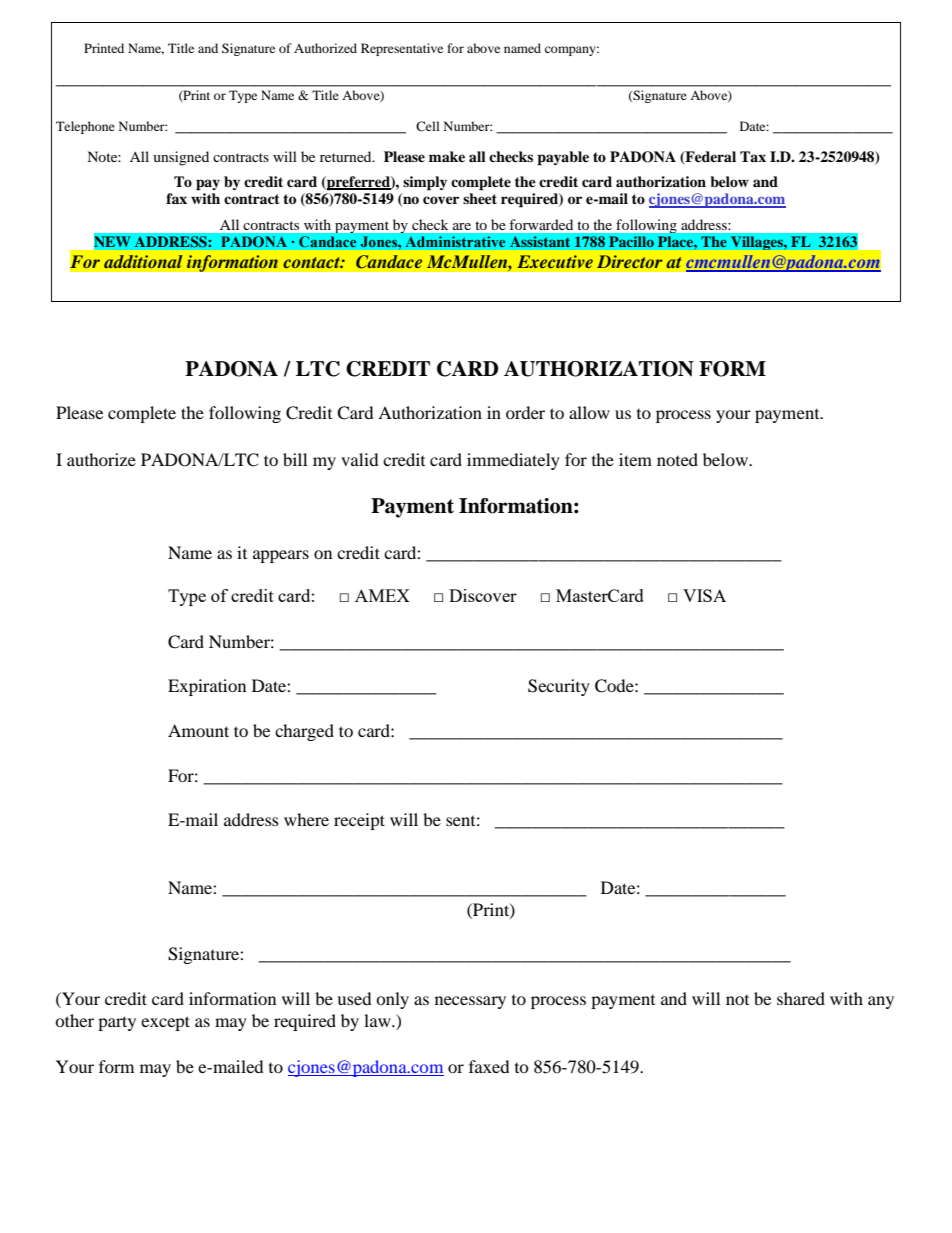  What do you see at coordinates (181, 158) in the screenshot?
I see `unsigned` at bounding box center [181, 158].
